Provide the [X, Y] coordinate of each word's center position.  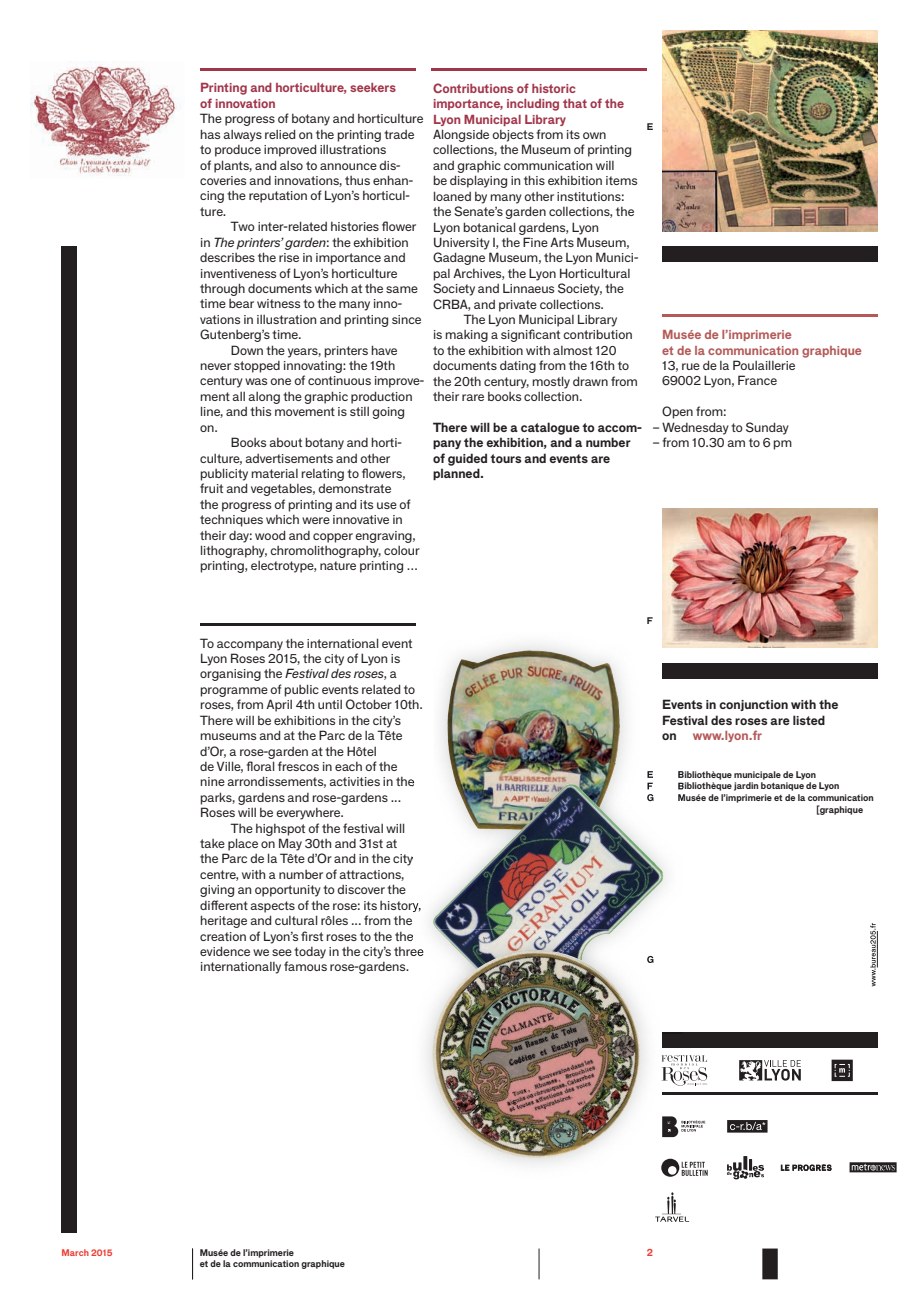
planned [457, 474]
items [621, 180]
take [212, 843]
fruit [211, 488]
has [210, 134]
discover [361, 889]
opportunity [288, 891]
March [75, 1252]
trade [399, 134]
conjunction [753, 705]
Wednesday [695, 428]
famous [305, 966]
